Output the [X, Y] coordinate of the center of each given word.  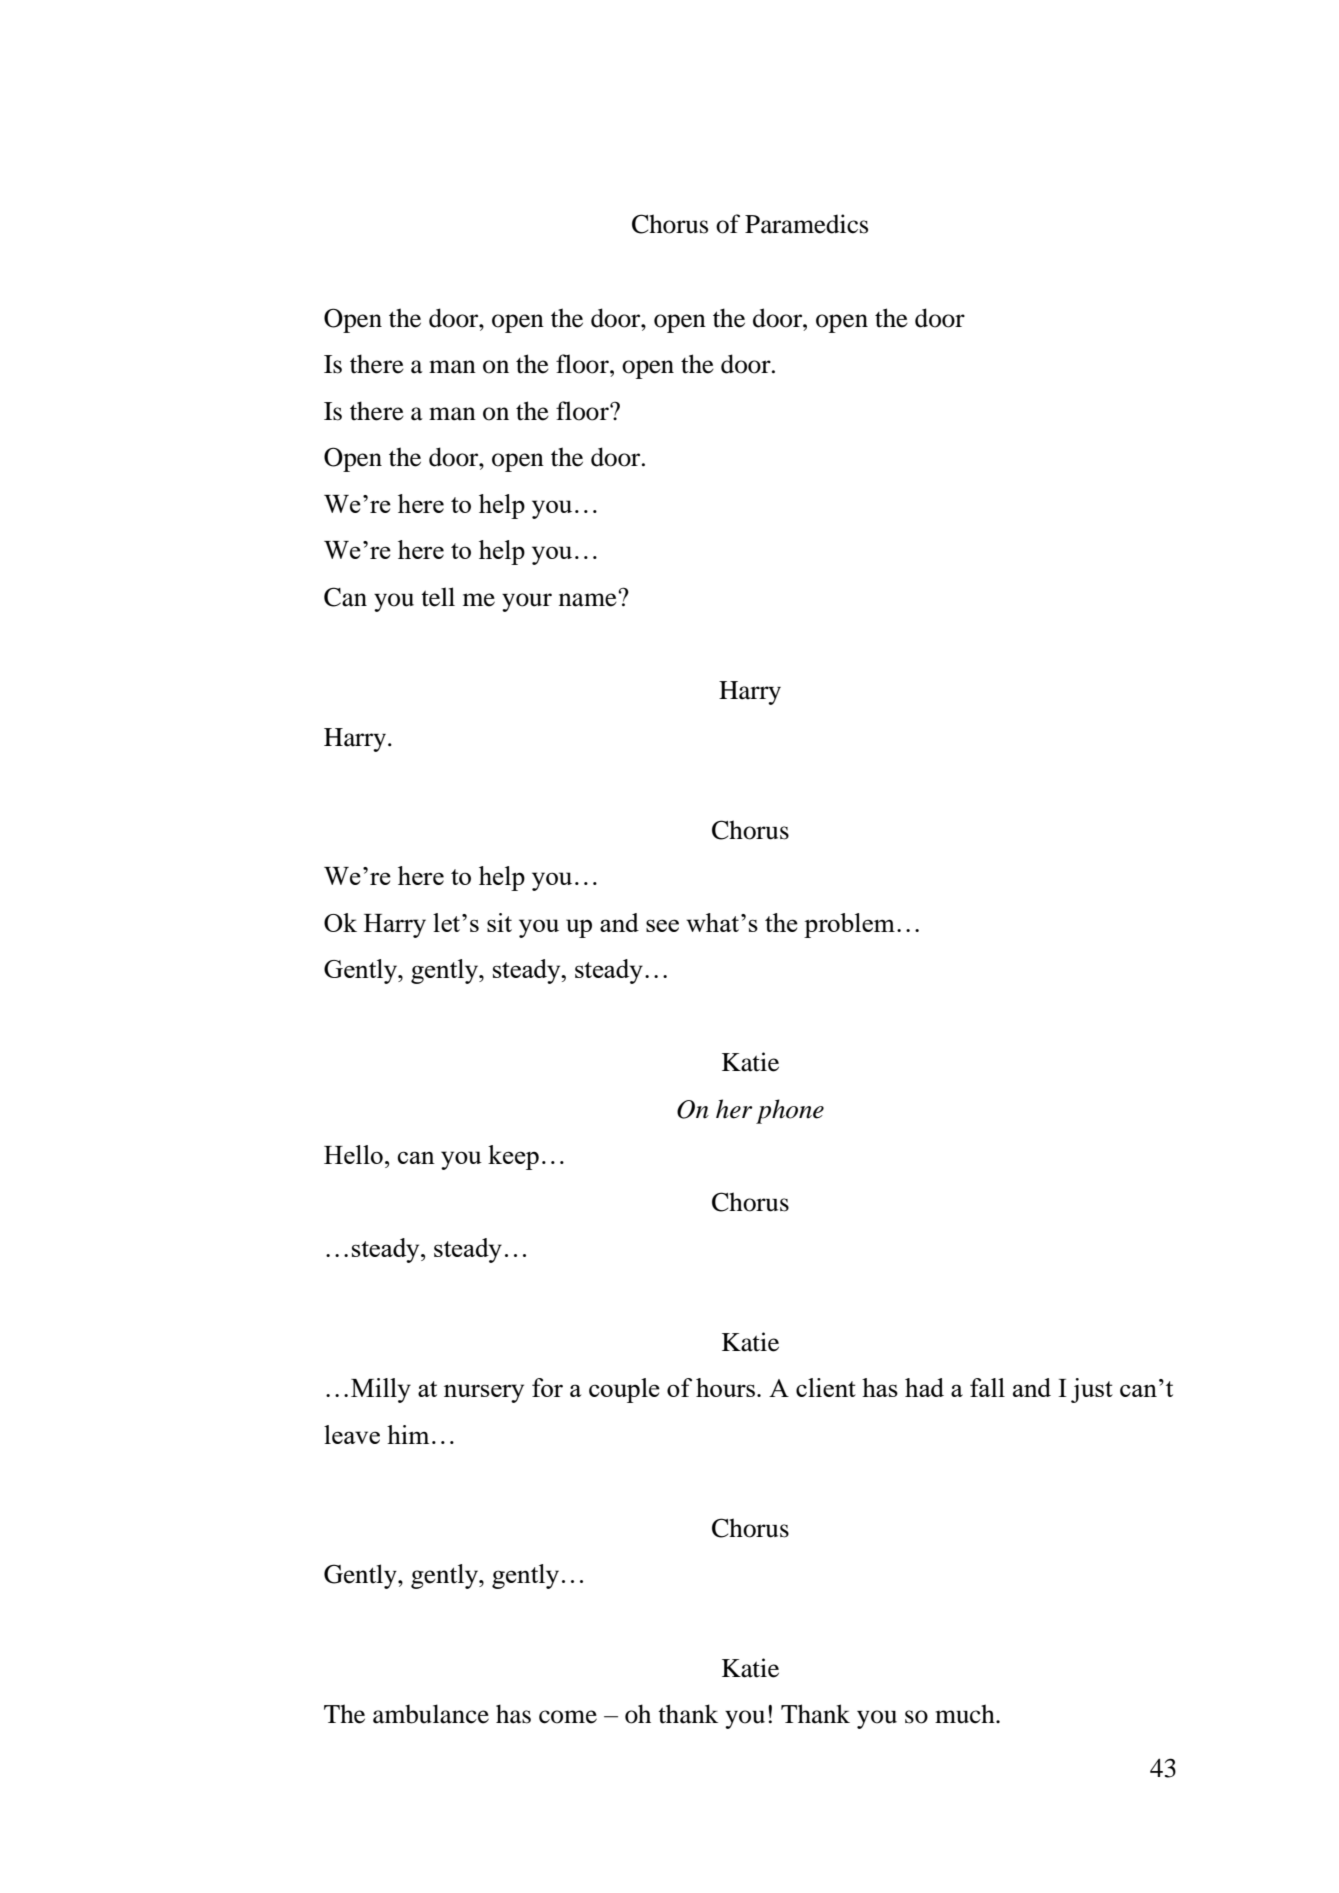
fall [987, 1387]
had [924, 1387]
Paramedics [806, 224]
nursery [484, 1393]
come [568, 1717]
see [662, 925]
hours [725, 1387]
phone [790, 1111]
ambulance [431, 1714]
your [527, 602]
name [589, 599]
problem [849, 925]
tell [438, 597]
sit [499, 922]
